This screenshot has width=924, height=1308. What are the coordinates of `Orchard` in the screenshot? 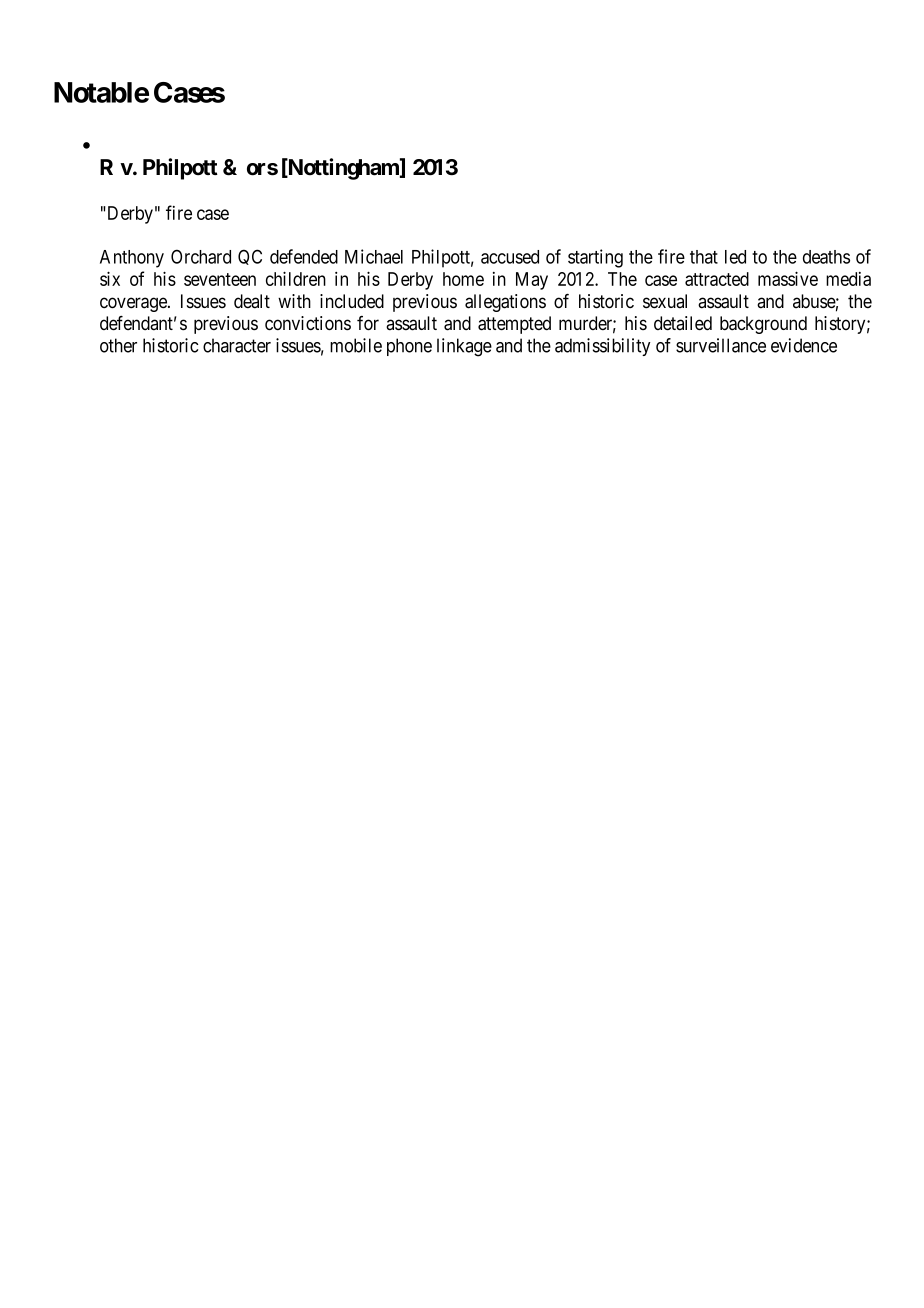 It's located at (201, 256).
